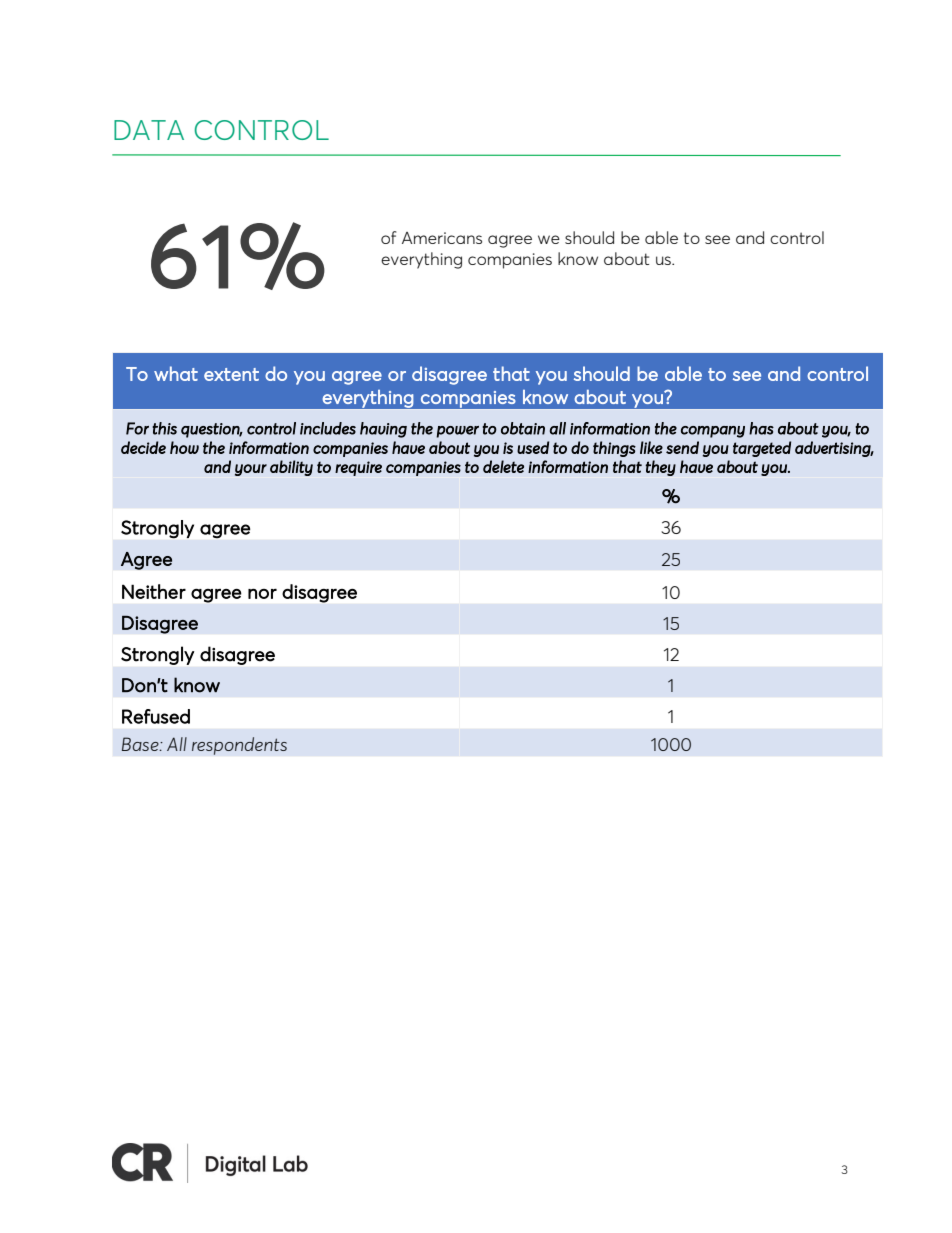 Image resolution: width=952 pixels, height=1233 pixels. Describe the element at coordinates (262, 594) in the page. I see `nor` at that location.
